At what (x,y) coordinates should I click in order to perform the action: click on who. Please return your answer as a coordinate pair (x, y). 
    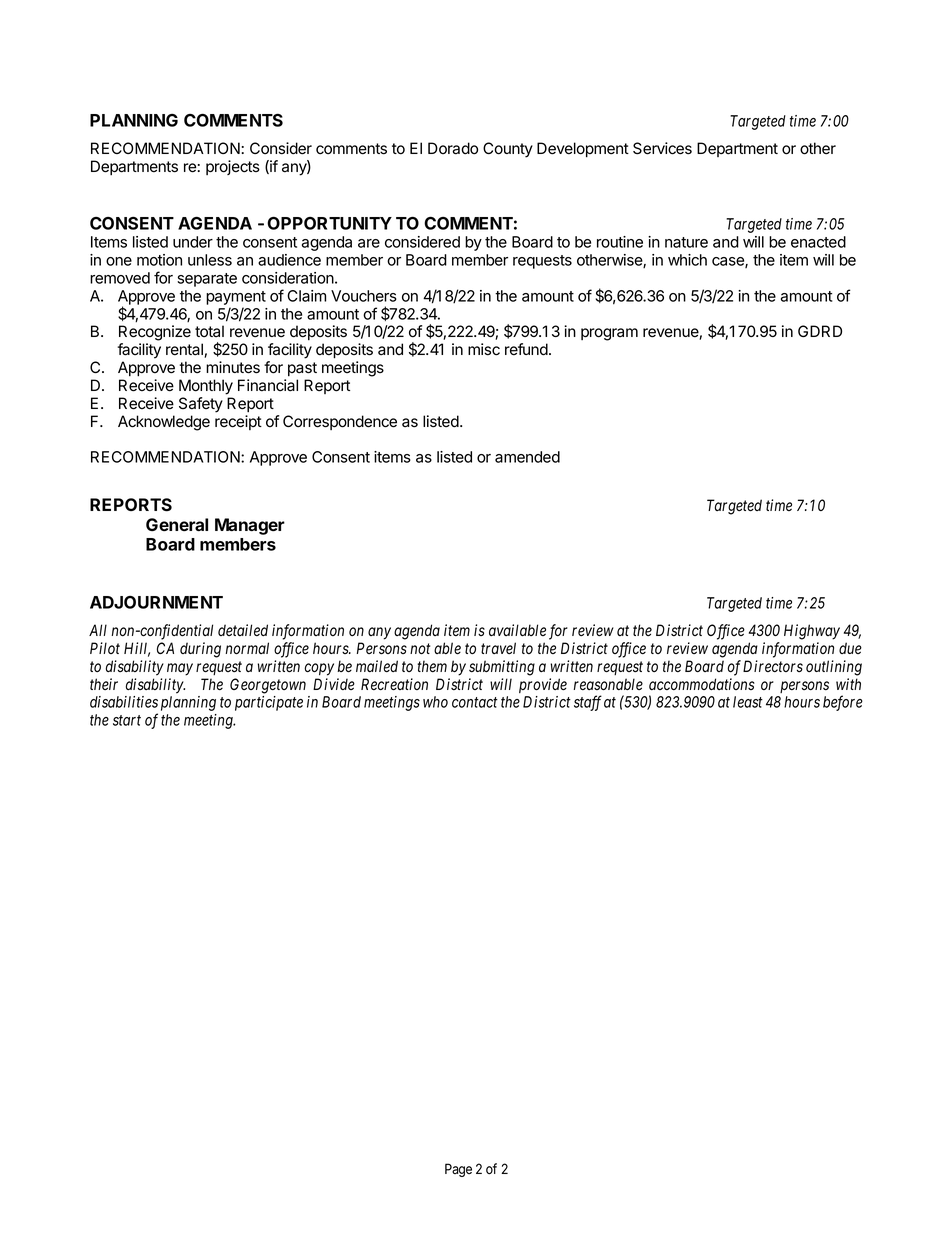
    Looking at the image, I should click on (435, 702).
